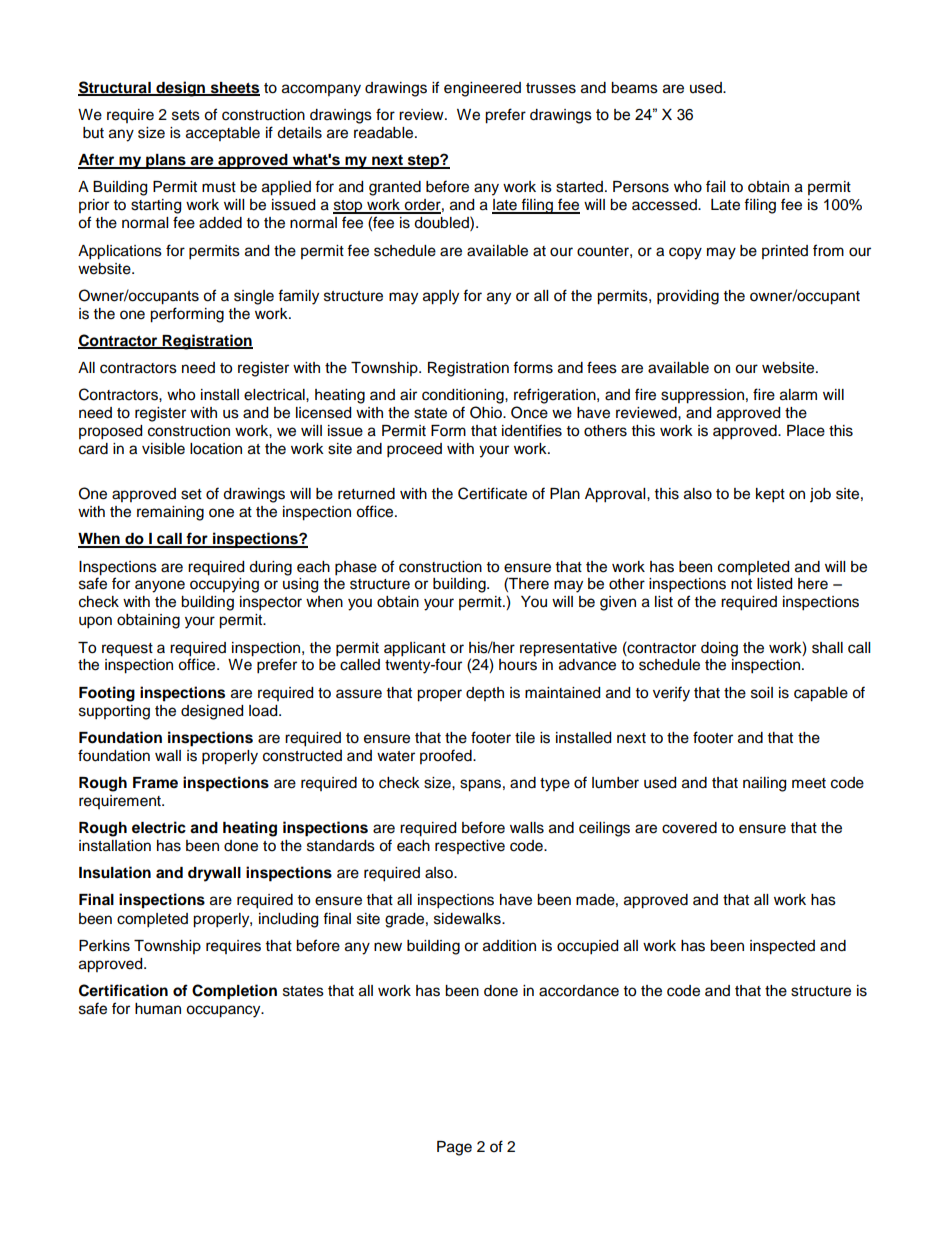  Describe the element at coordinates (158, 1008) in the screenshot. I see `human` at that location.
